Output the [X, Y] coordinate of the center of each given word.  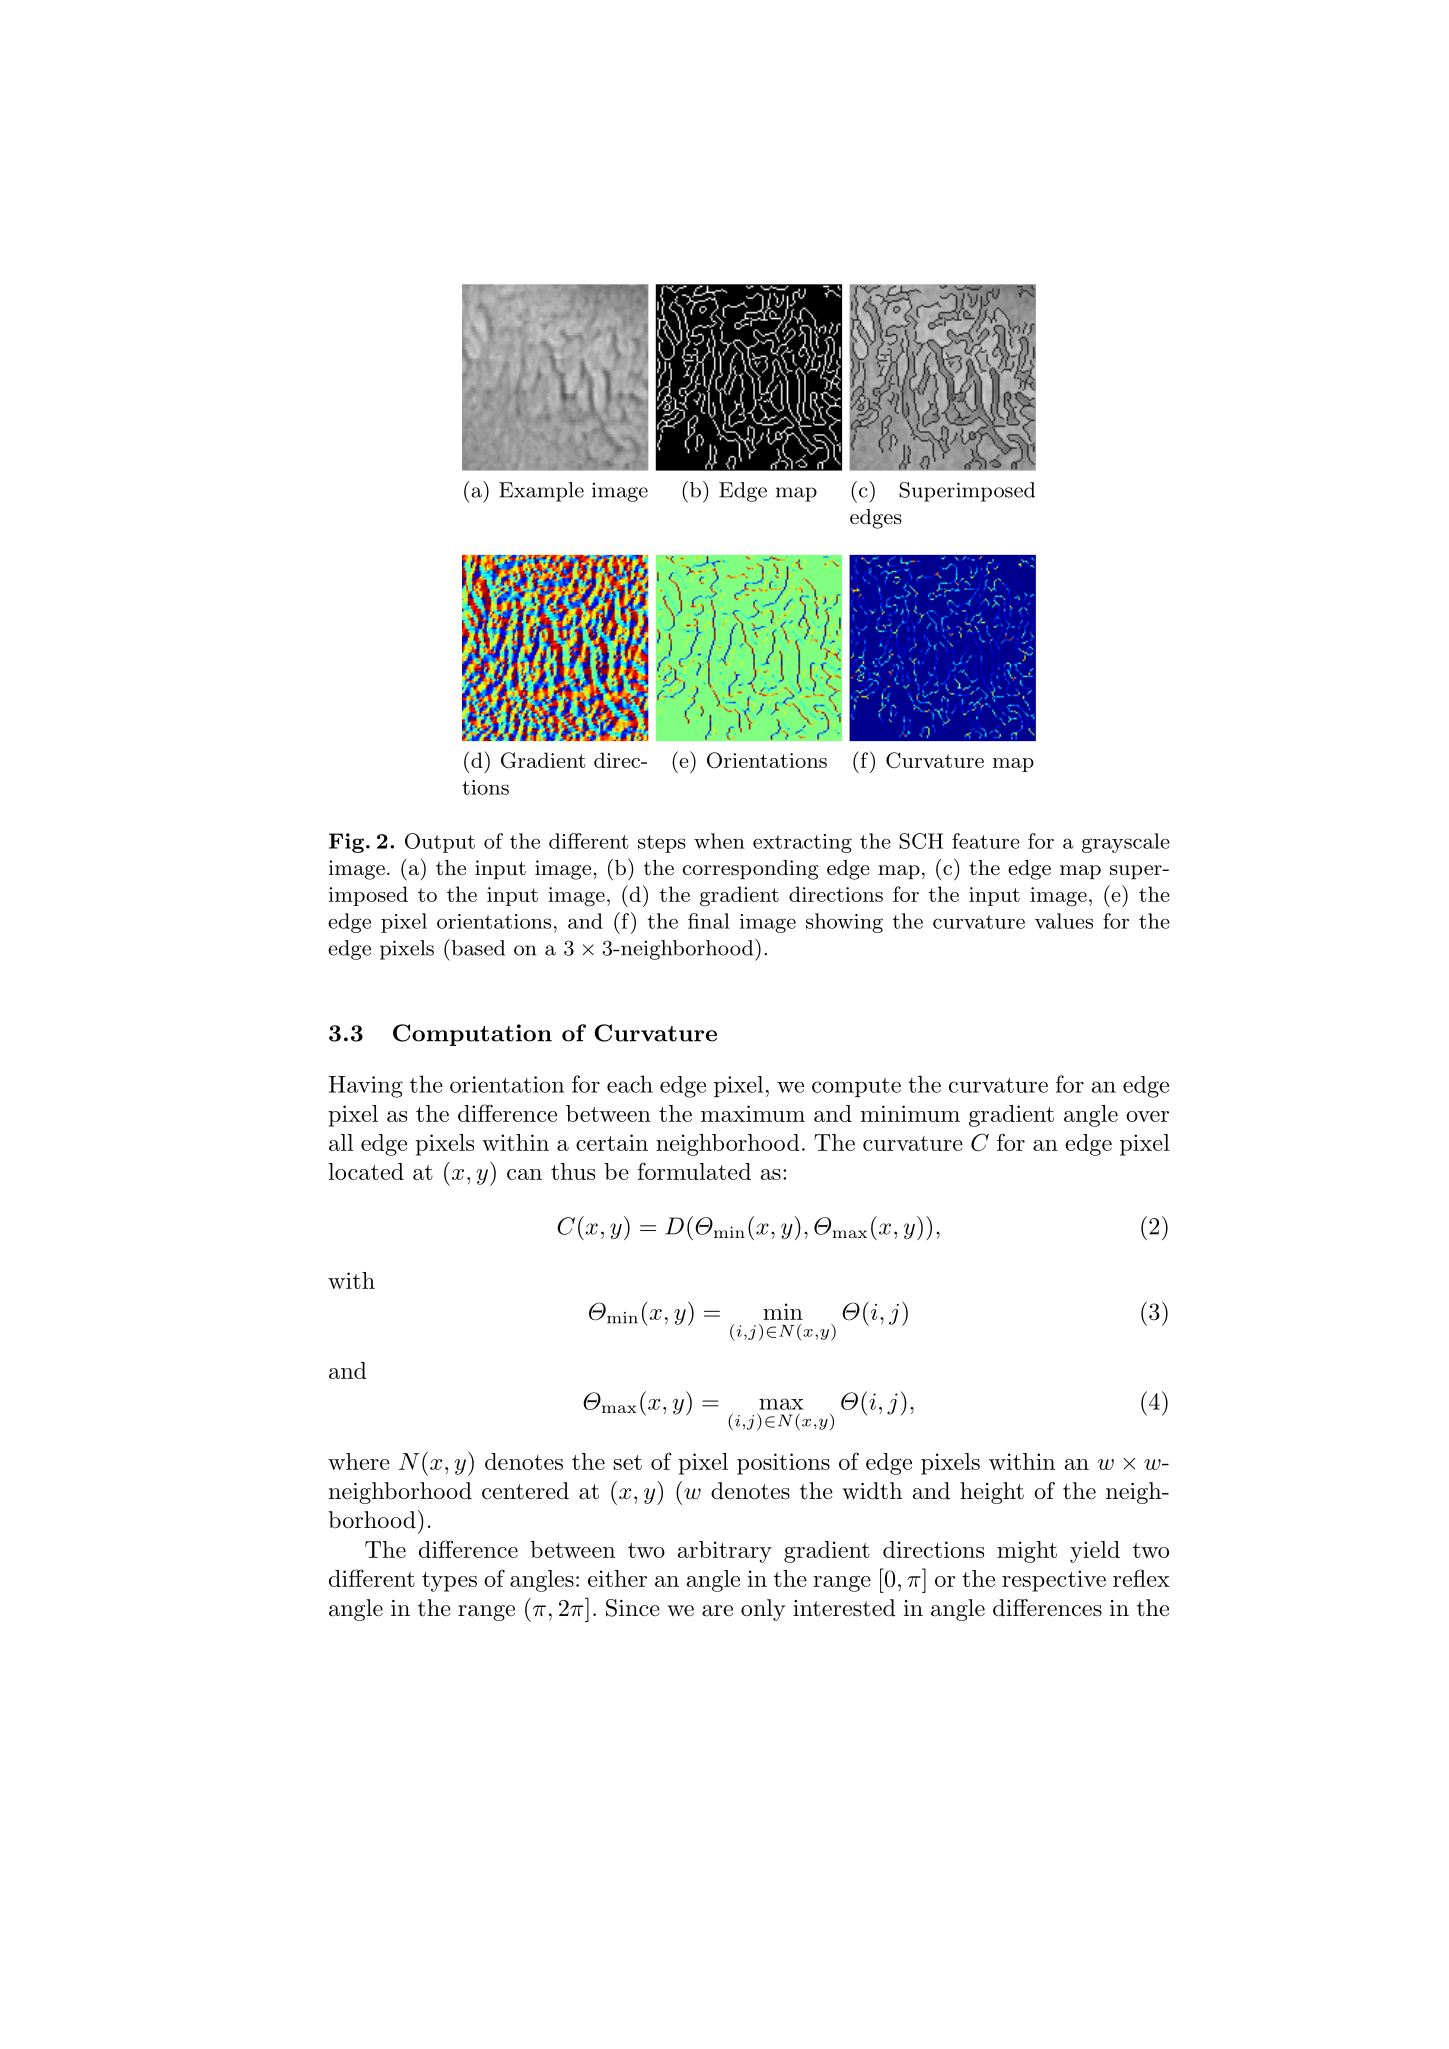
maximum [753, 1113]
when [719, 841]
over [1147, 1116]
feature [986, 841]
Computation [472, 1035]
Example [541, 492]
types [449, 1582]
